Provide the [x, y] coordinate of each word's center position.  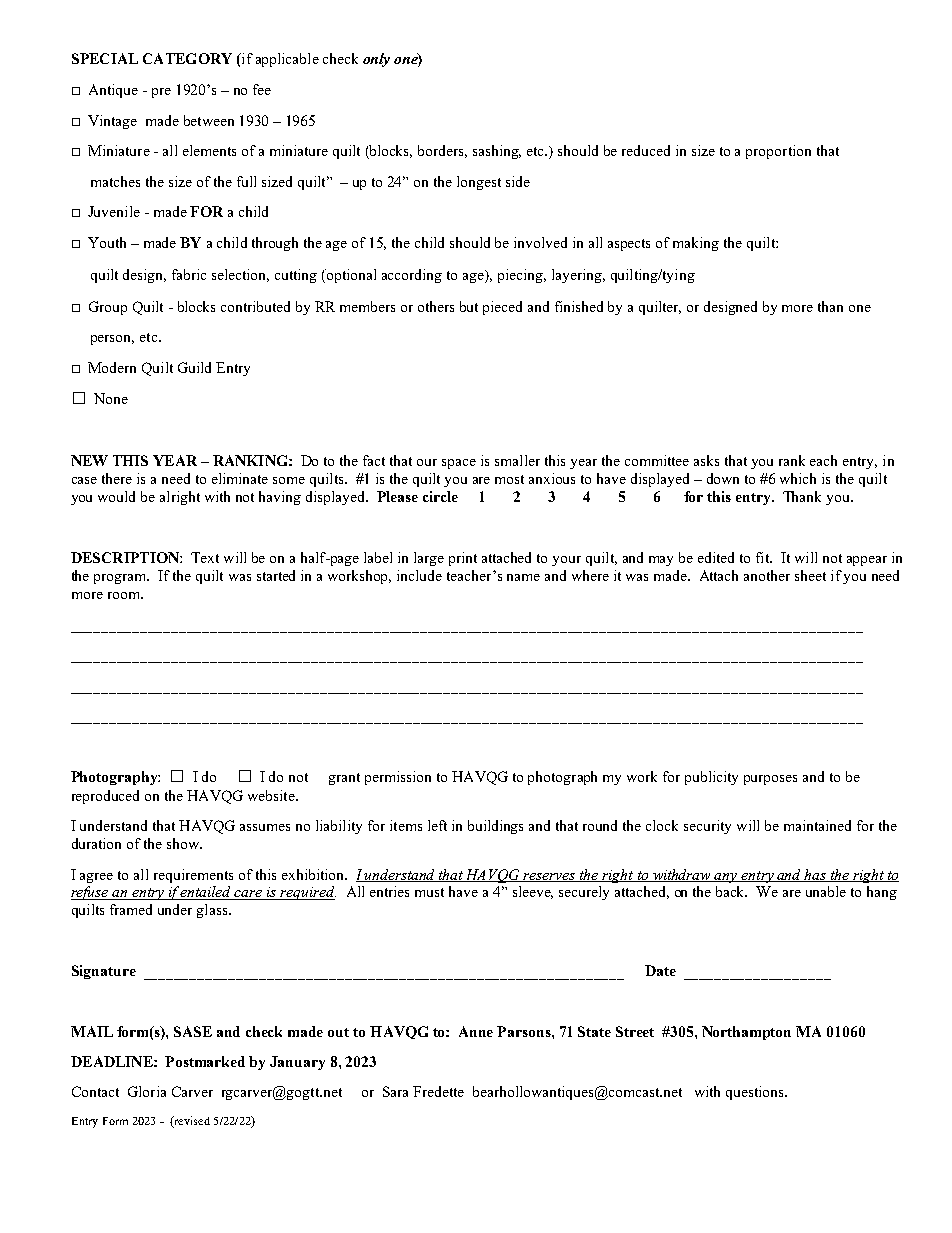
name [523, 577]
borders [442, 151]
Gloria [147, 1091]
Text [205, 557]
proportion [778, 152]
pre [161, 93]
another [767, 575]
